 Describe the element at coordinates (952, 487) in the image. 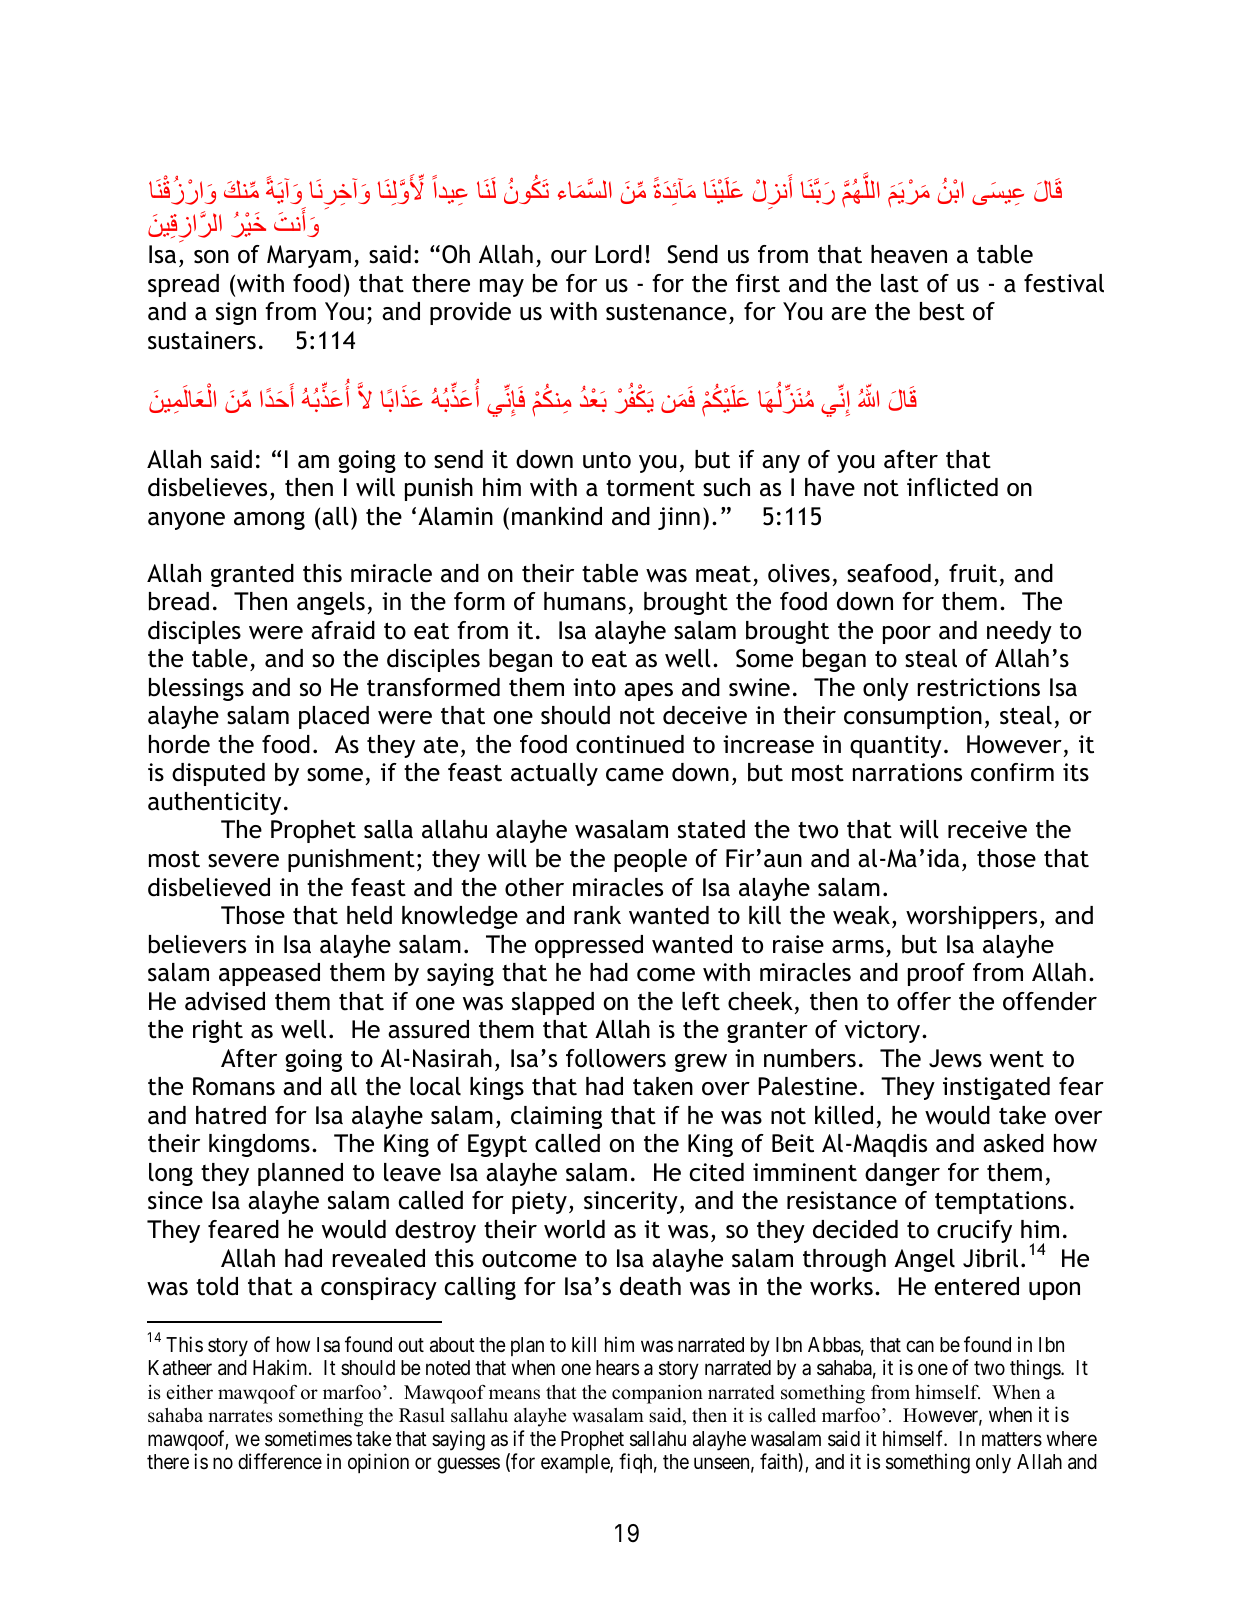

I see `inflicted` at that location.
